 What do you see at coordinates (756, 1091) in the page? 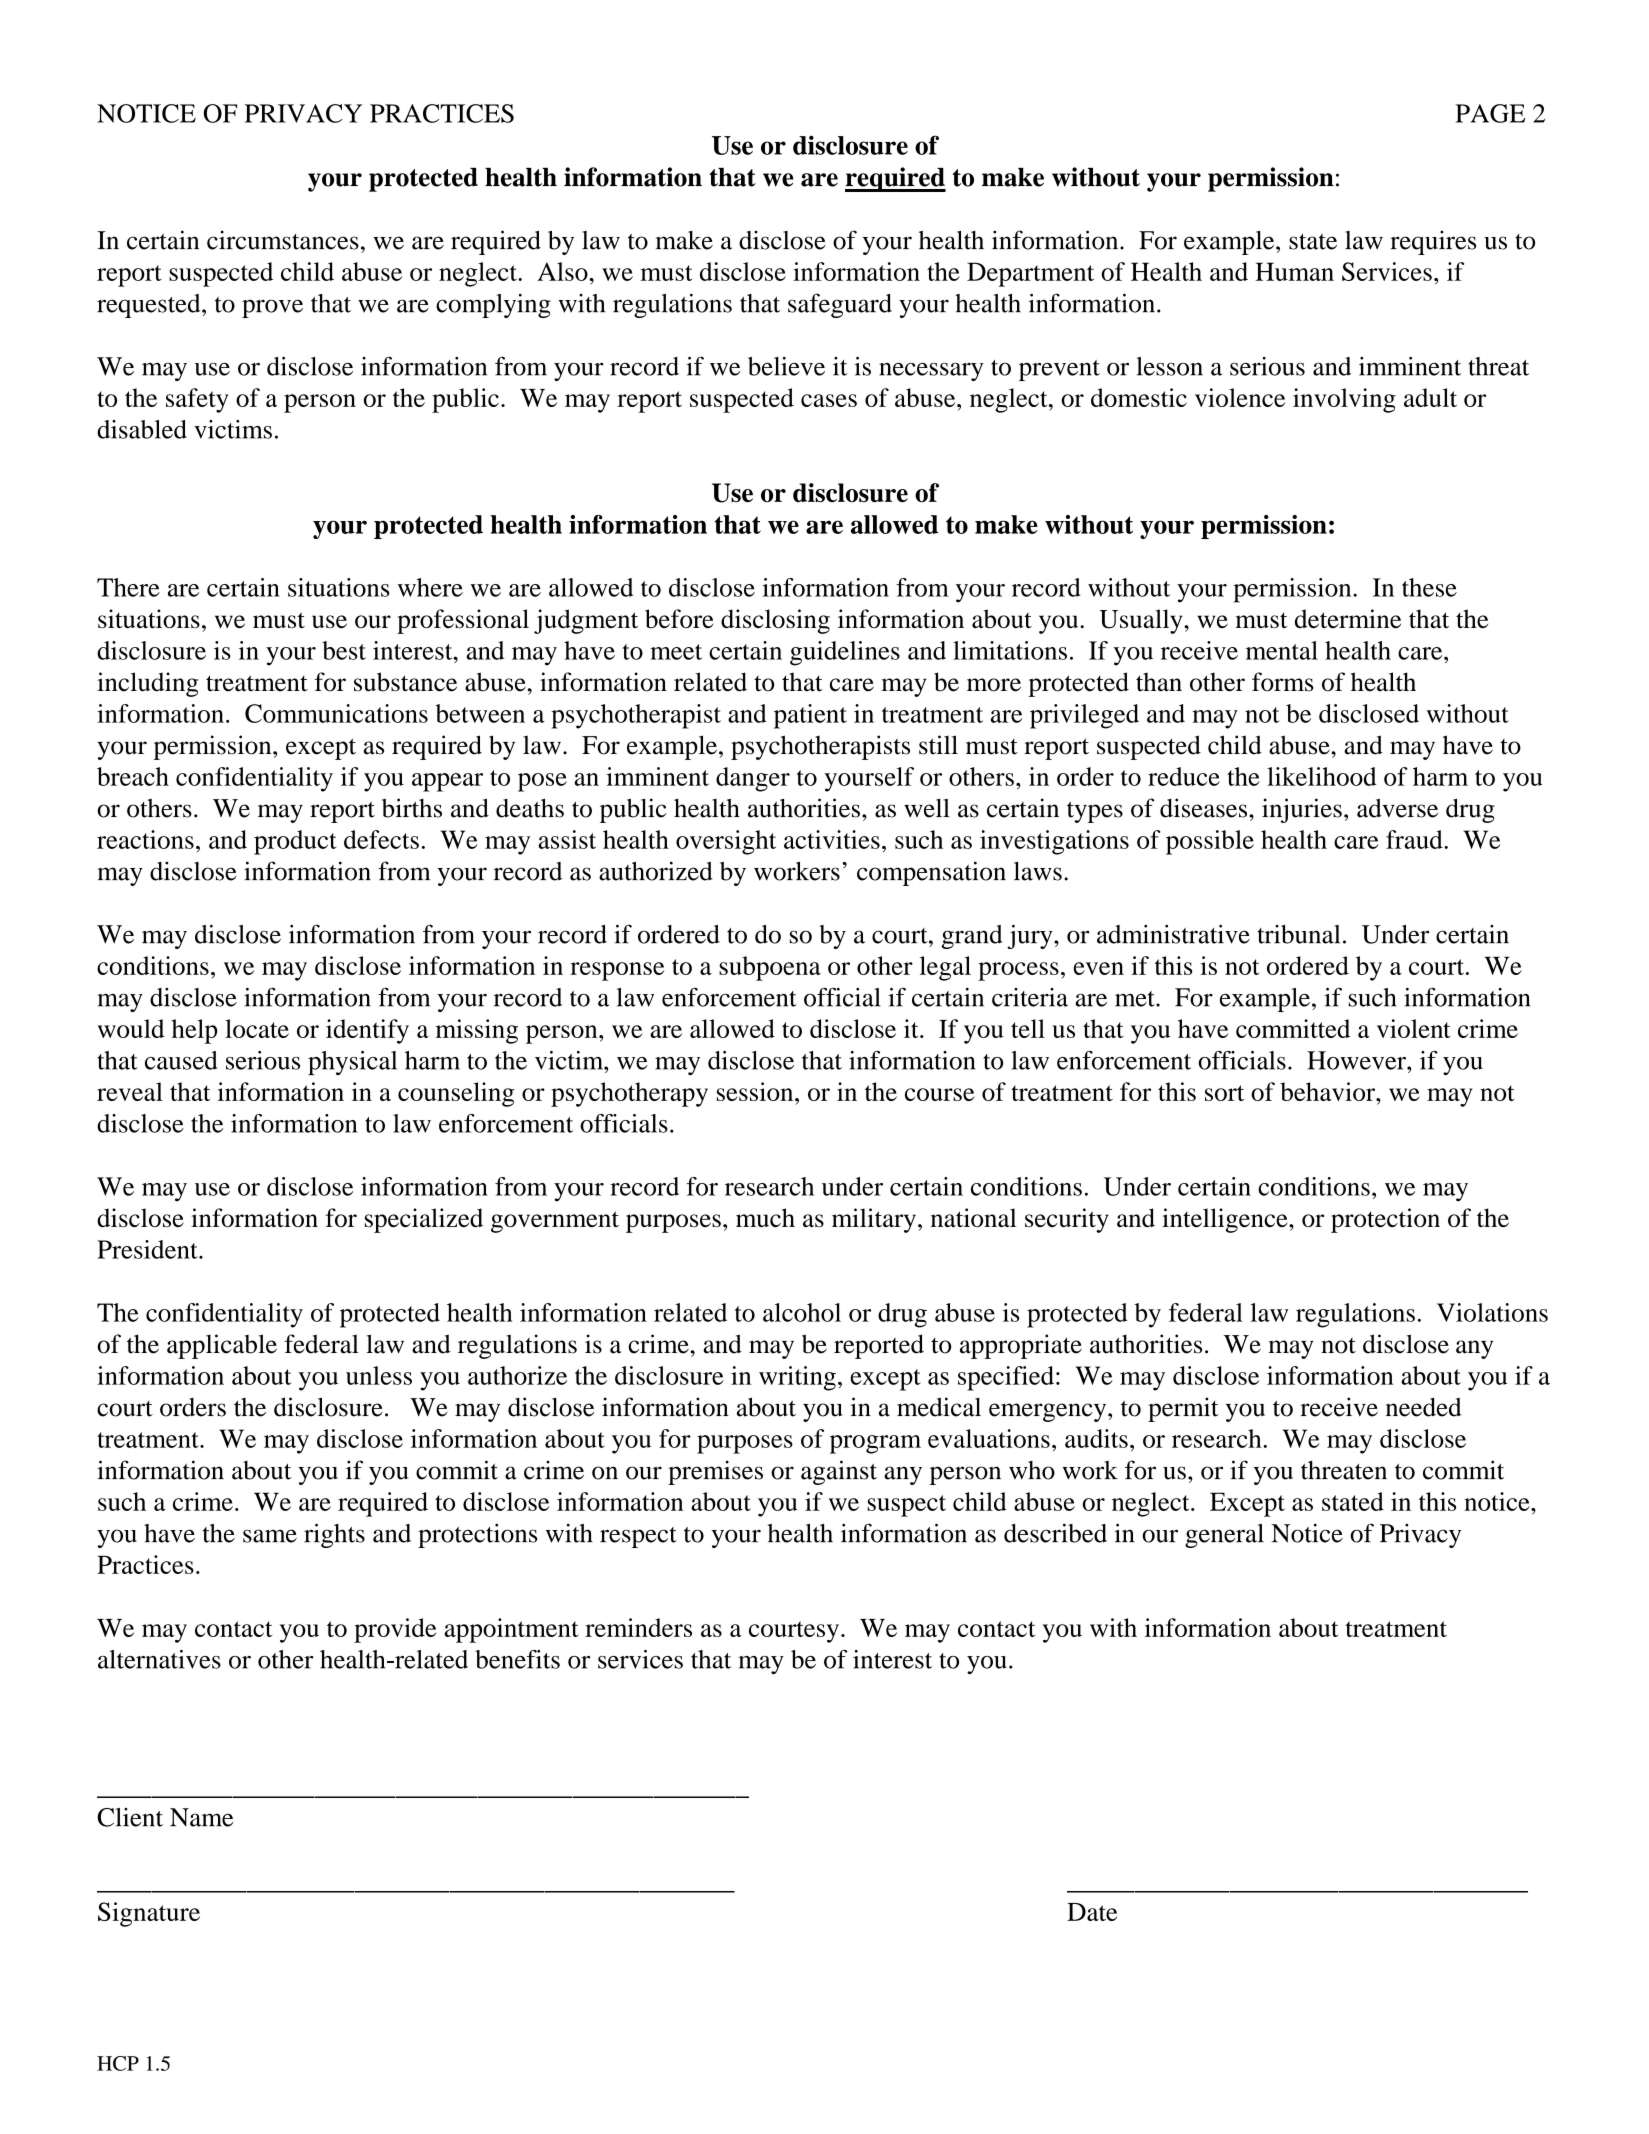
I see `session` at bounding box center [756, 1091].
